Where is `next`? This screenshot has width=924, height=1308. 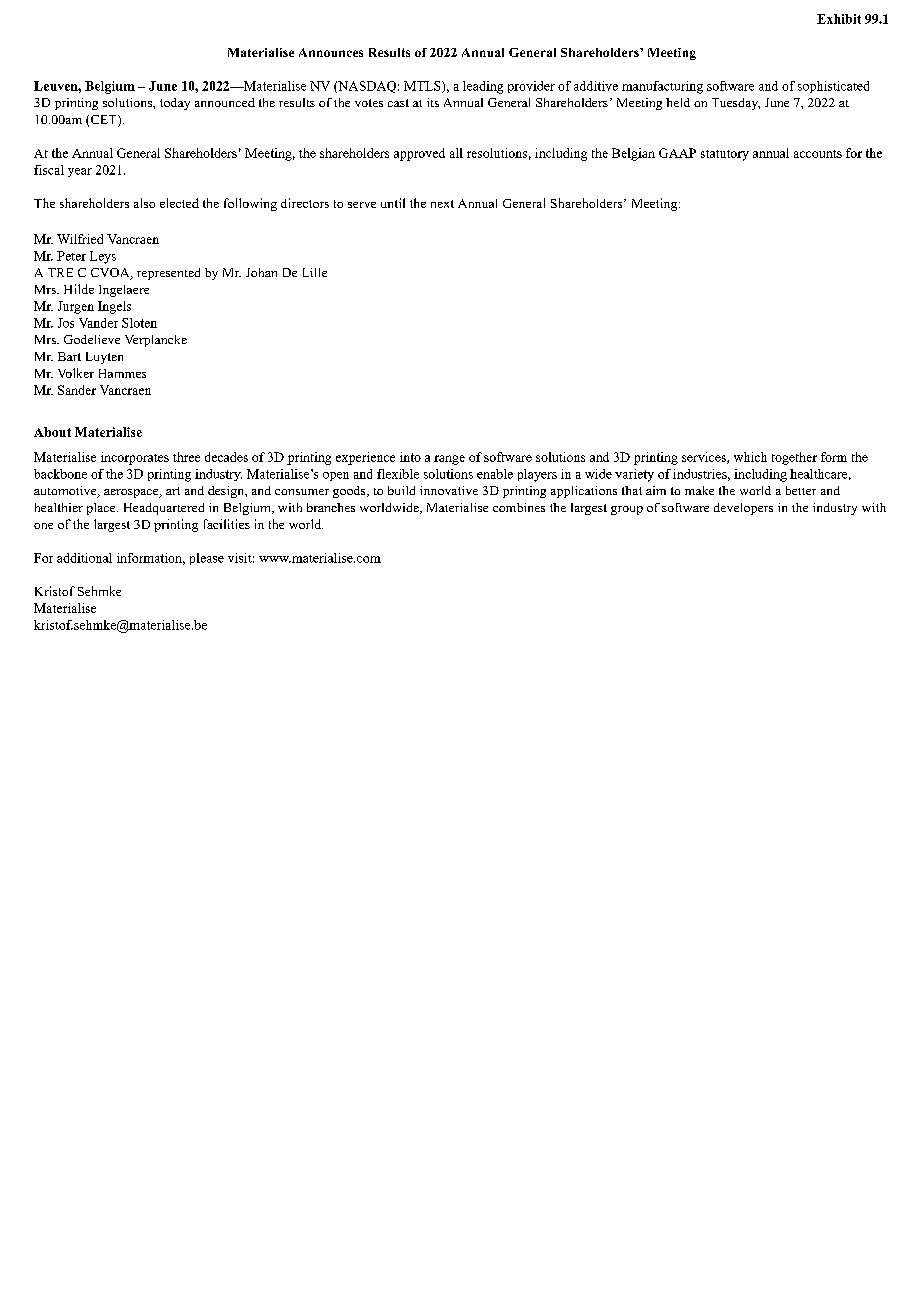
next is located at coordinates (442, 204).
